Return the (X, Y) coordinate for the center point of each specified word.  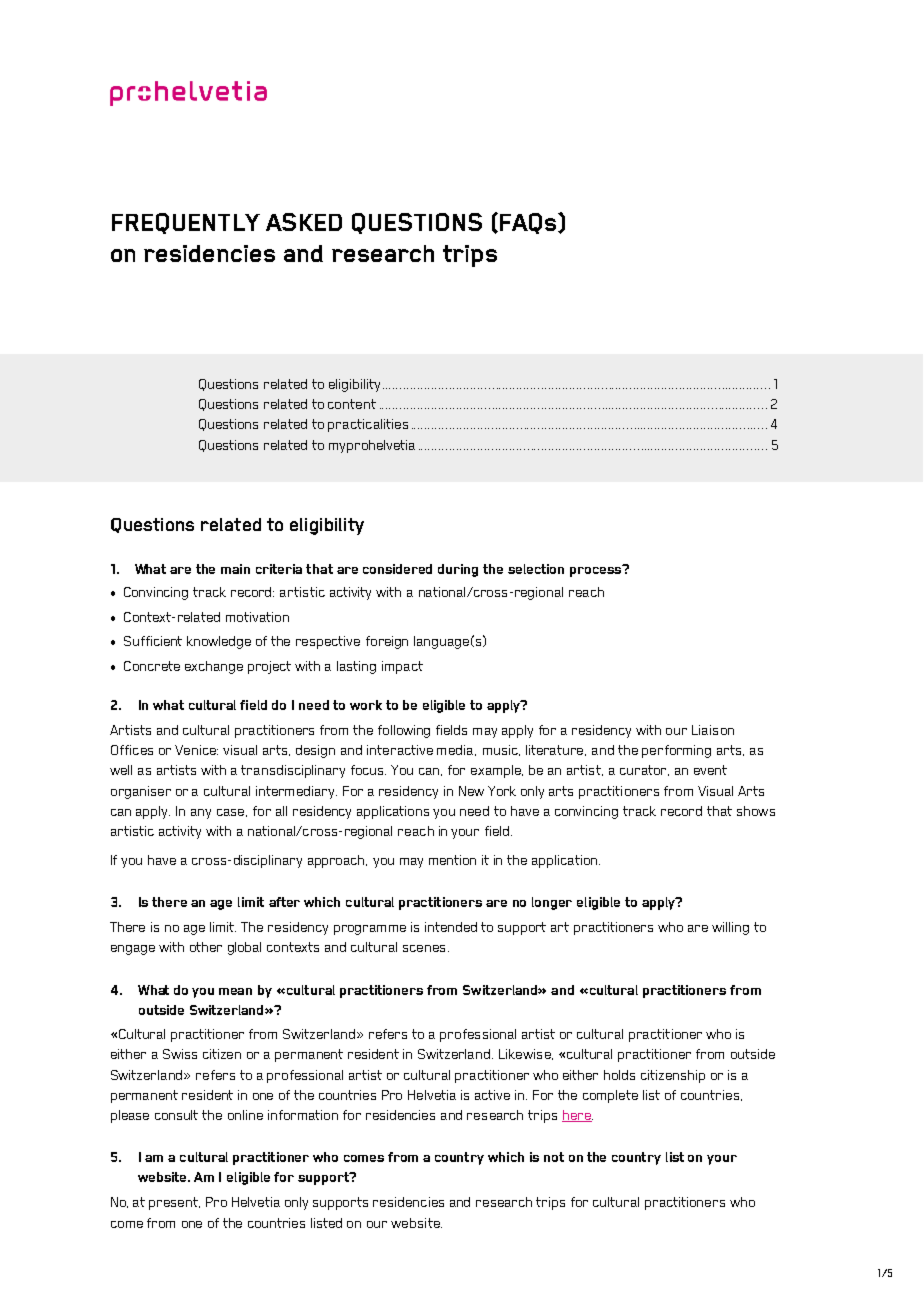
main (235, 569)
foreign (387, 642)
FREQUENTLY (186, 223)
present (174, 1203)
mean (235, 991)
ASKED (304, 222)
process (596, 571)
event (710, 770)
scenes (424, 948)
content (352, 404)
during (458, 570)
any (201, 814)
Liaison (713, 730)
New (471, 791)
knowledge (219, 642)
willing (730, 928)
